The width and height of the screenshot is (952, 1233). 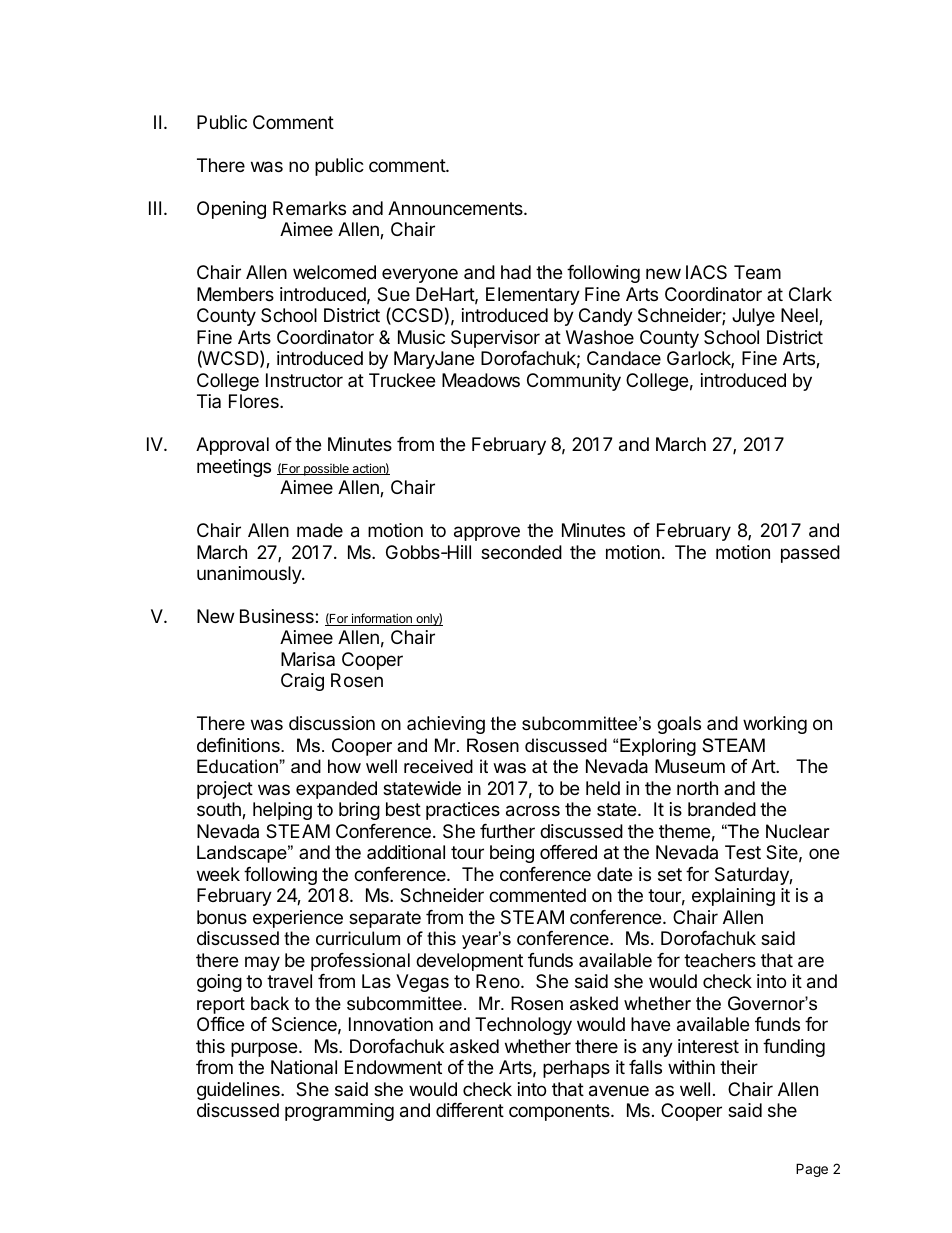 I want to click on different, so click(x=470, y=1110).
